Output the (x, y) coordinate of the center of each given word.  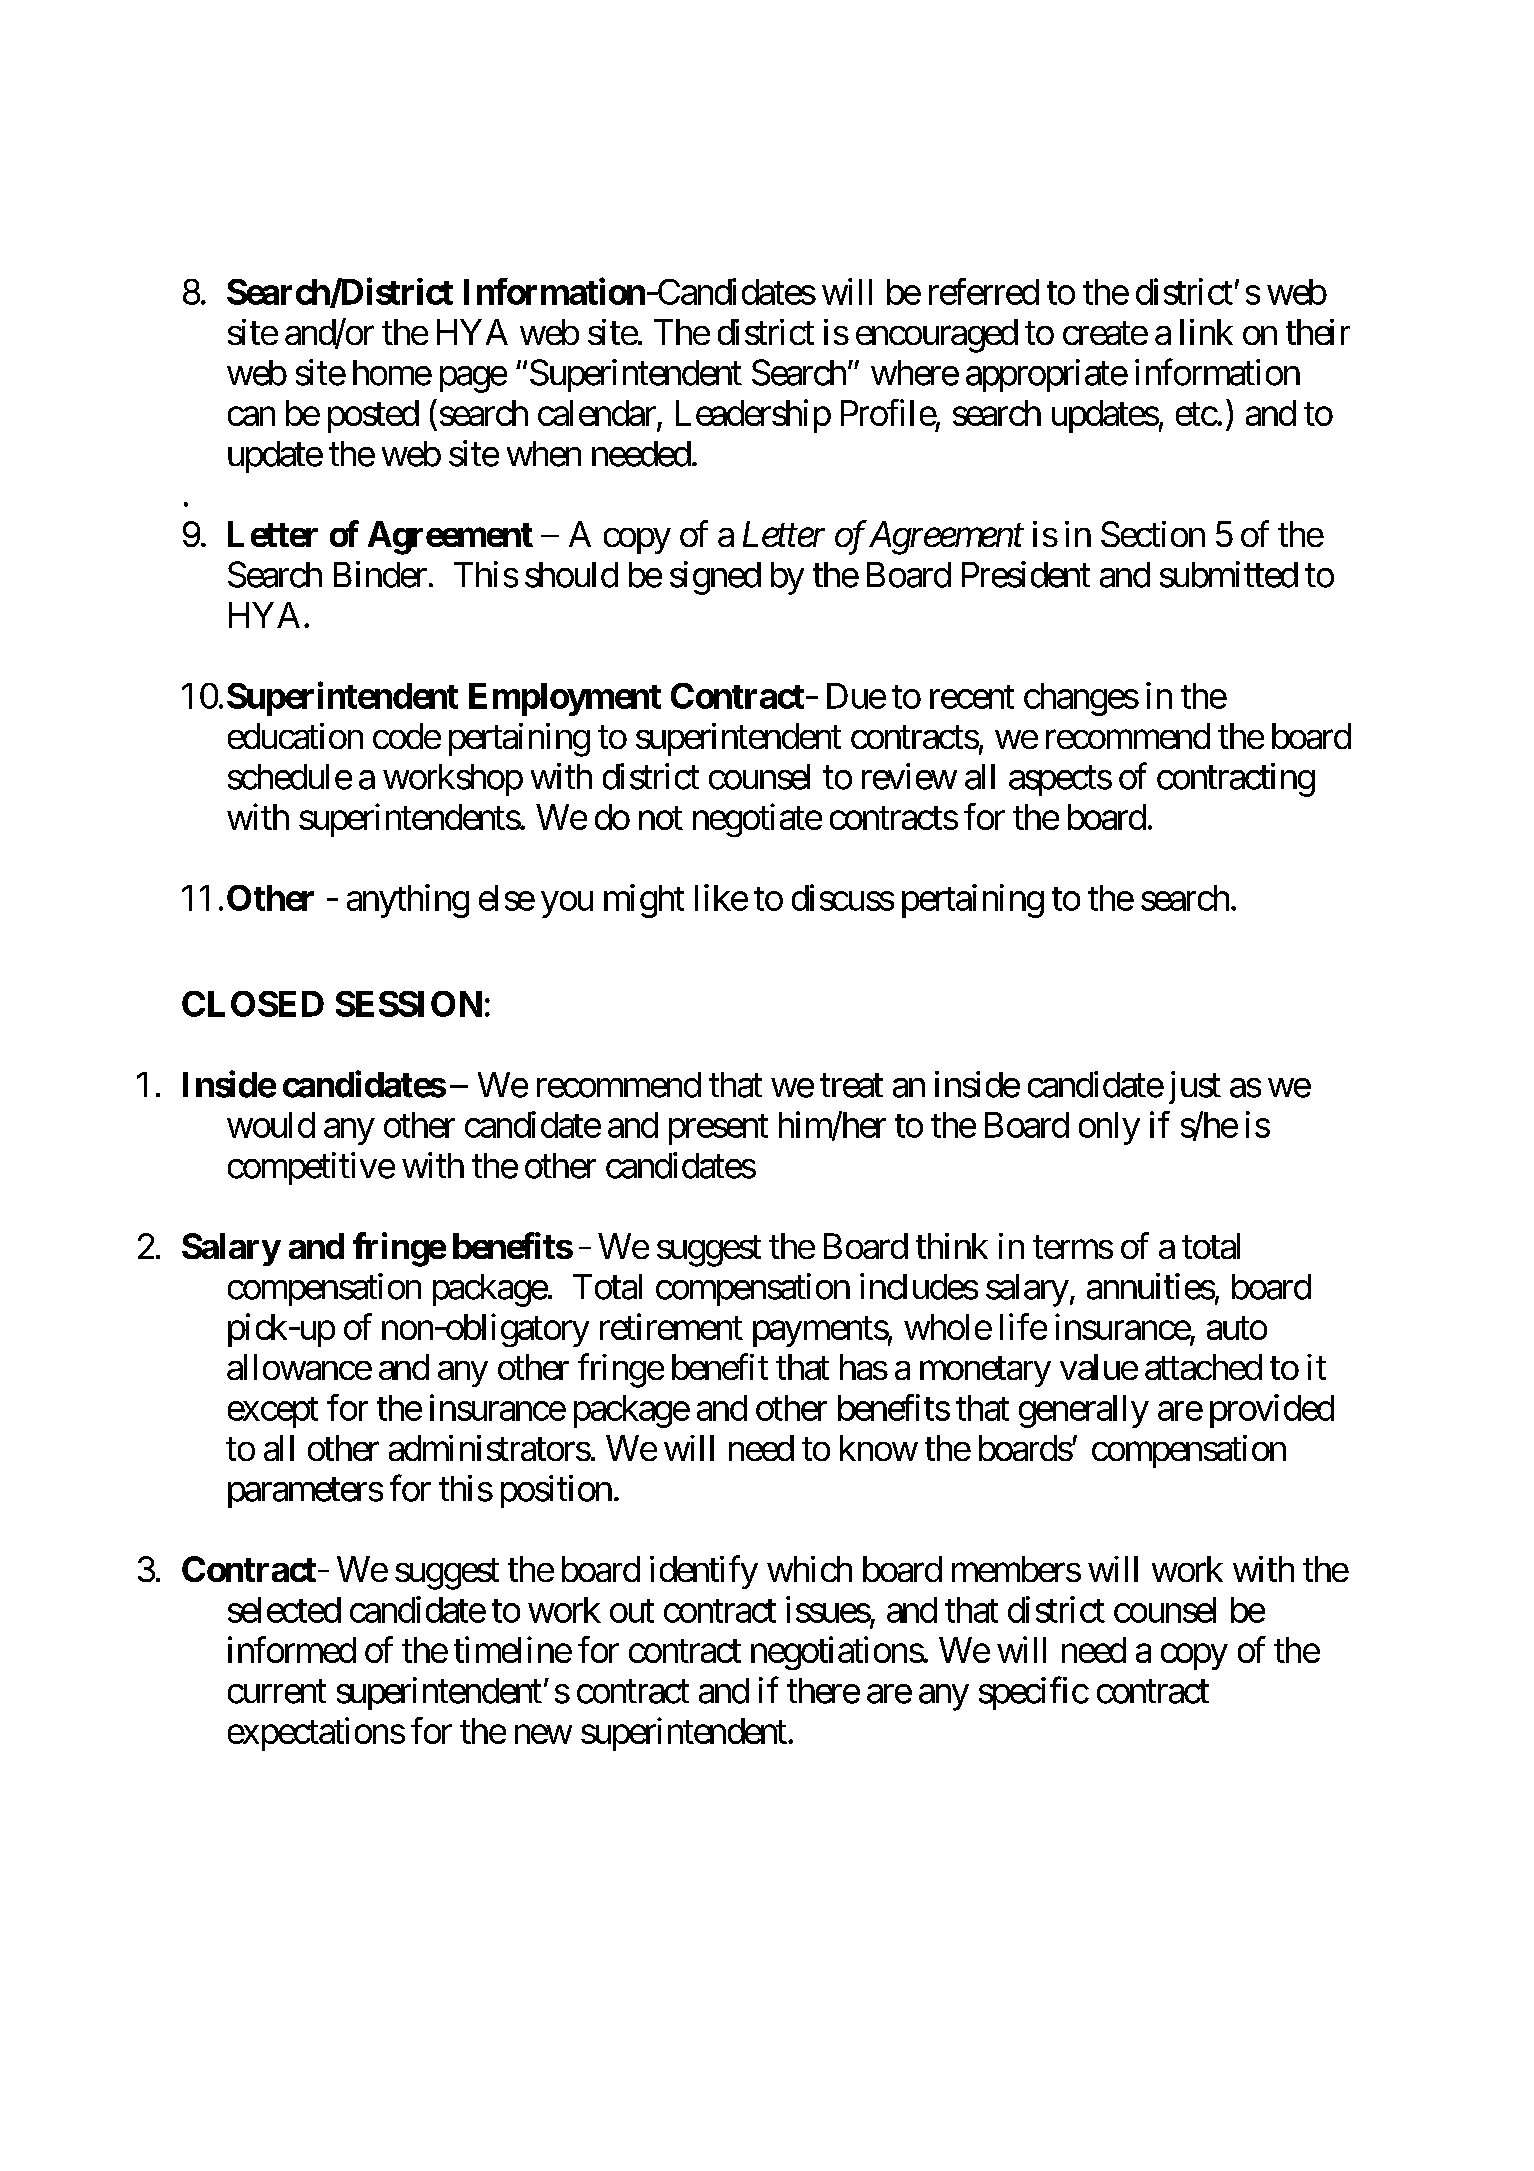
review (909, 776)
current (277, 1692)
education (295, 736)
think (952, 1246)
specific (1033, 1693)
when (544, 454)
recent (972, 697)
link (1206, 332)
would (271, 1125)
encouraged (937, 336)
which (809, 1569)
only (1109, 1128)
